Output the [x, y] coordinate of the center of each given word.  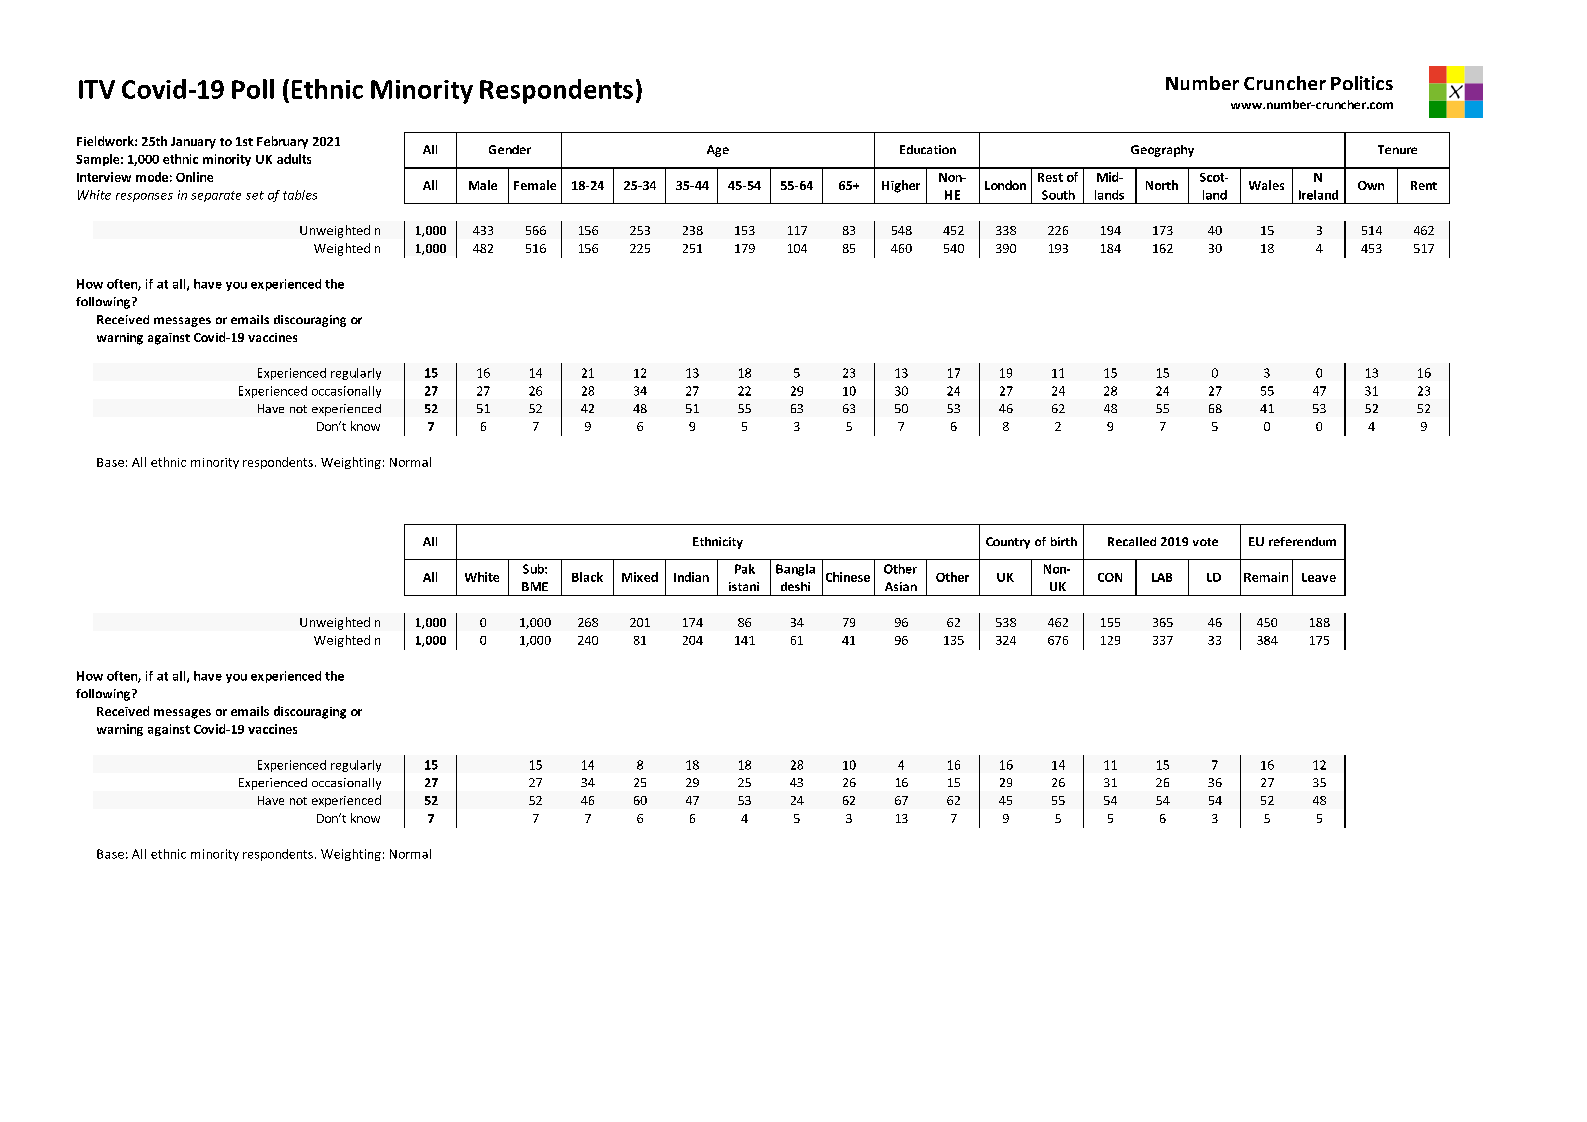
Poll [253, 89]
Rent [1424, 185]
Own [1371, 185]
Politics [1362, 83]
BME [535, 586]
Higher [901, 186]
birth [1064, 541]
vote [1205, 542]
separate [216, 196]
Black [587, 577]
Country [1008, 543]
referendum [1302, 541]
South [1058, 195]
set [255, 195]
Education [928, 149]
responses [144, 197]
